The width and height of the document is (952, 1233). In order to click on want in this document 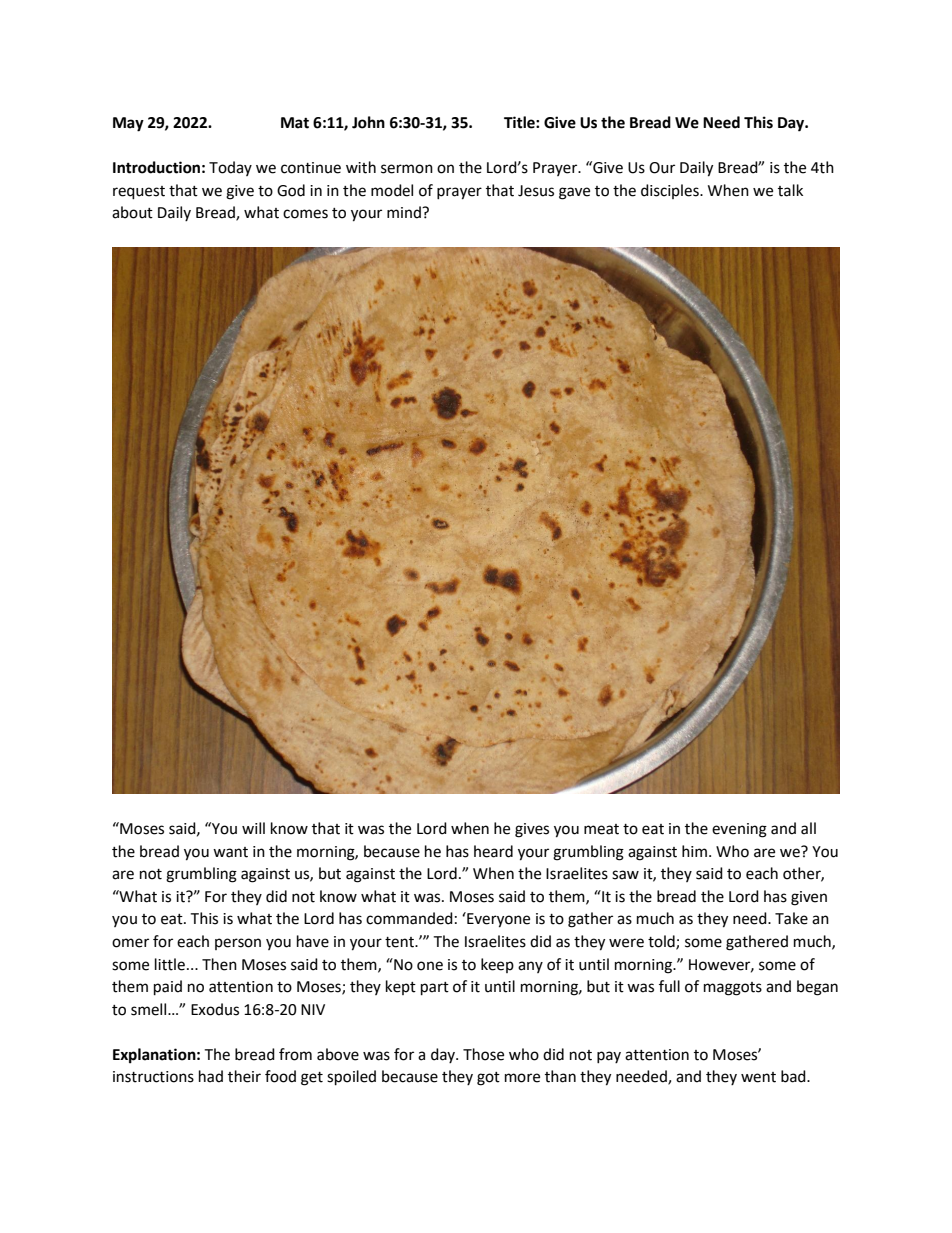, I will do `click(230, 852)`.
